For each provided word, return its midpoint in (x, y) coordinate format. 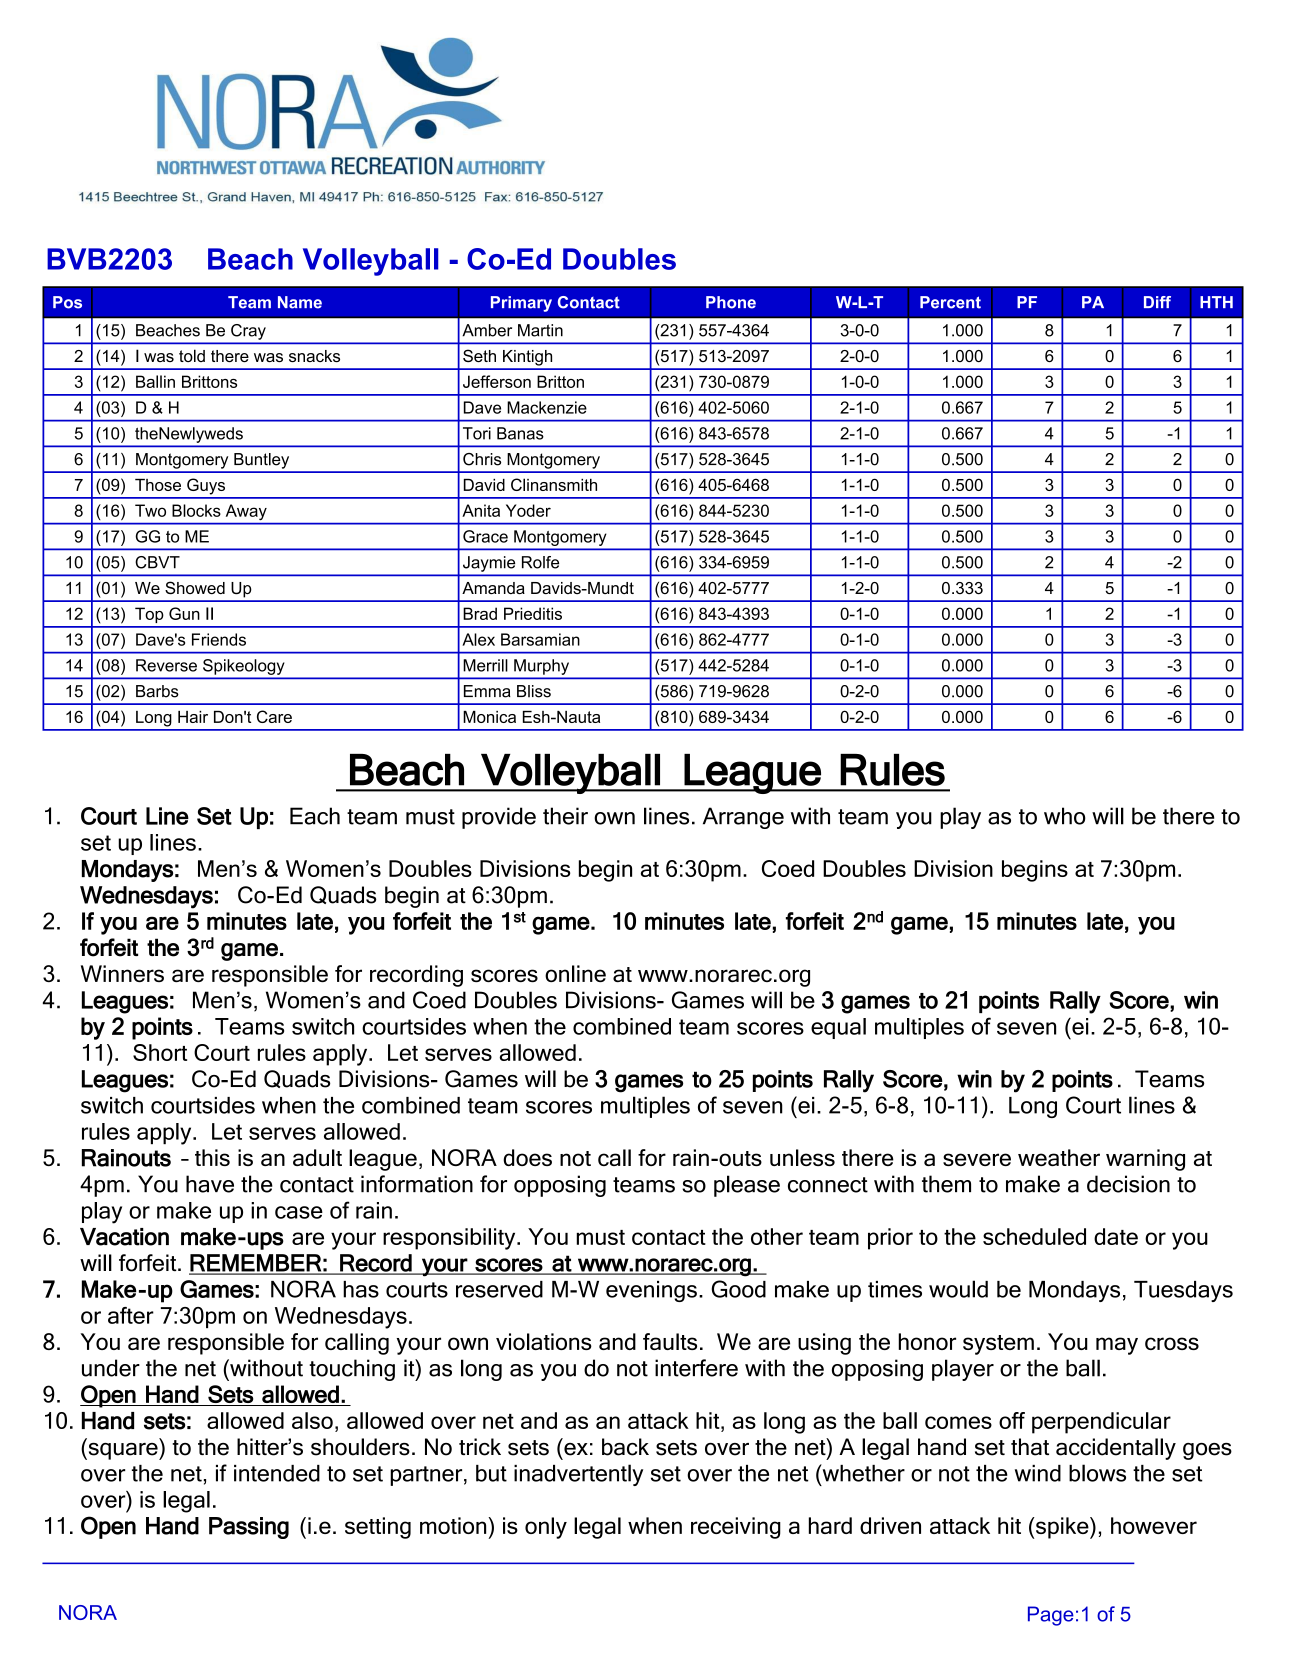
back (625, 1447)
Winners (122, 973)
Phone (731, 302)
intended (277, 1473)
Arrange (743, 818)
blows (1097, 1473)
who (1065, 816)
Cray (248, 332)
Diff (1157, 302)
